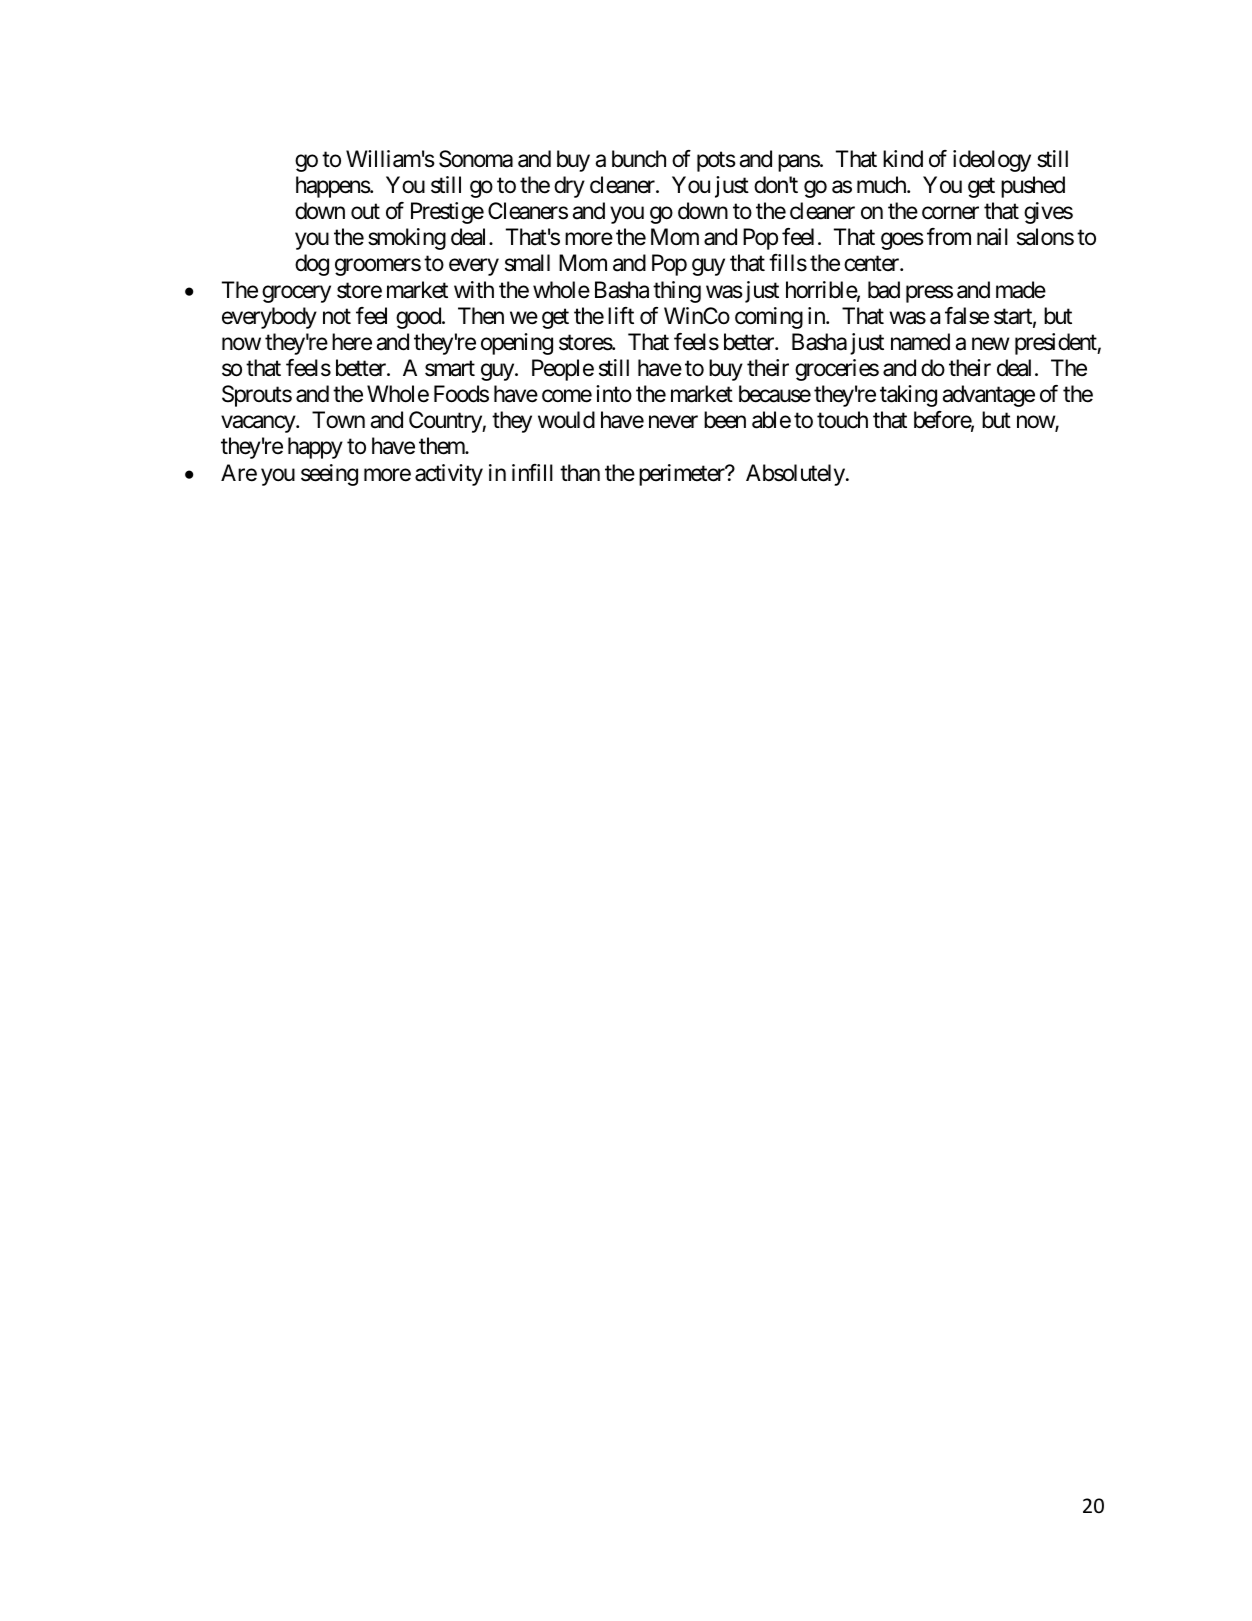 This screenshot has height=1621, width=1252. What do you see at coordinates (527, 263) in the screenshot?
I see `small` at bounding box center [527, 263].
